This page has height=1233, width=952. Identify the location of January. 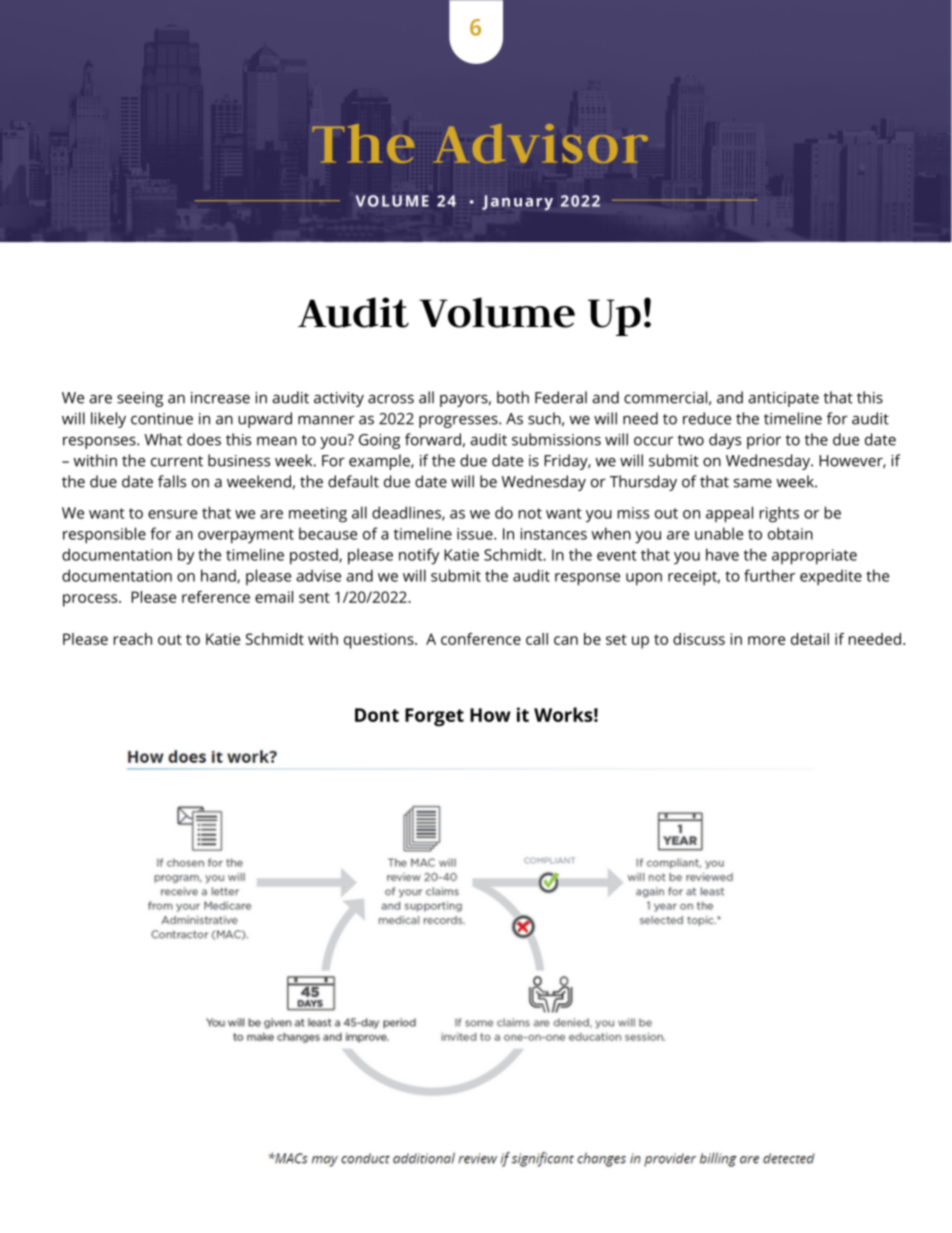
(517, 203).
